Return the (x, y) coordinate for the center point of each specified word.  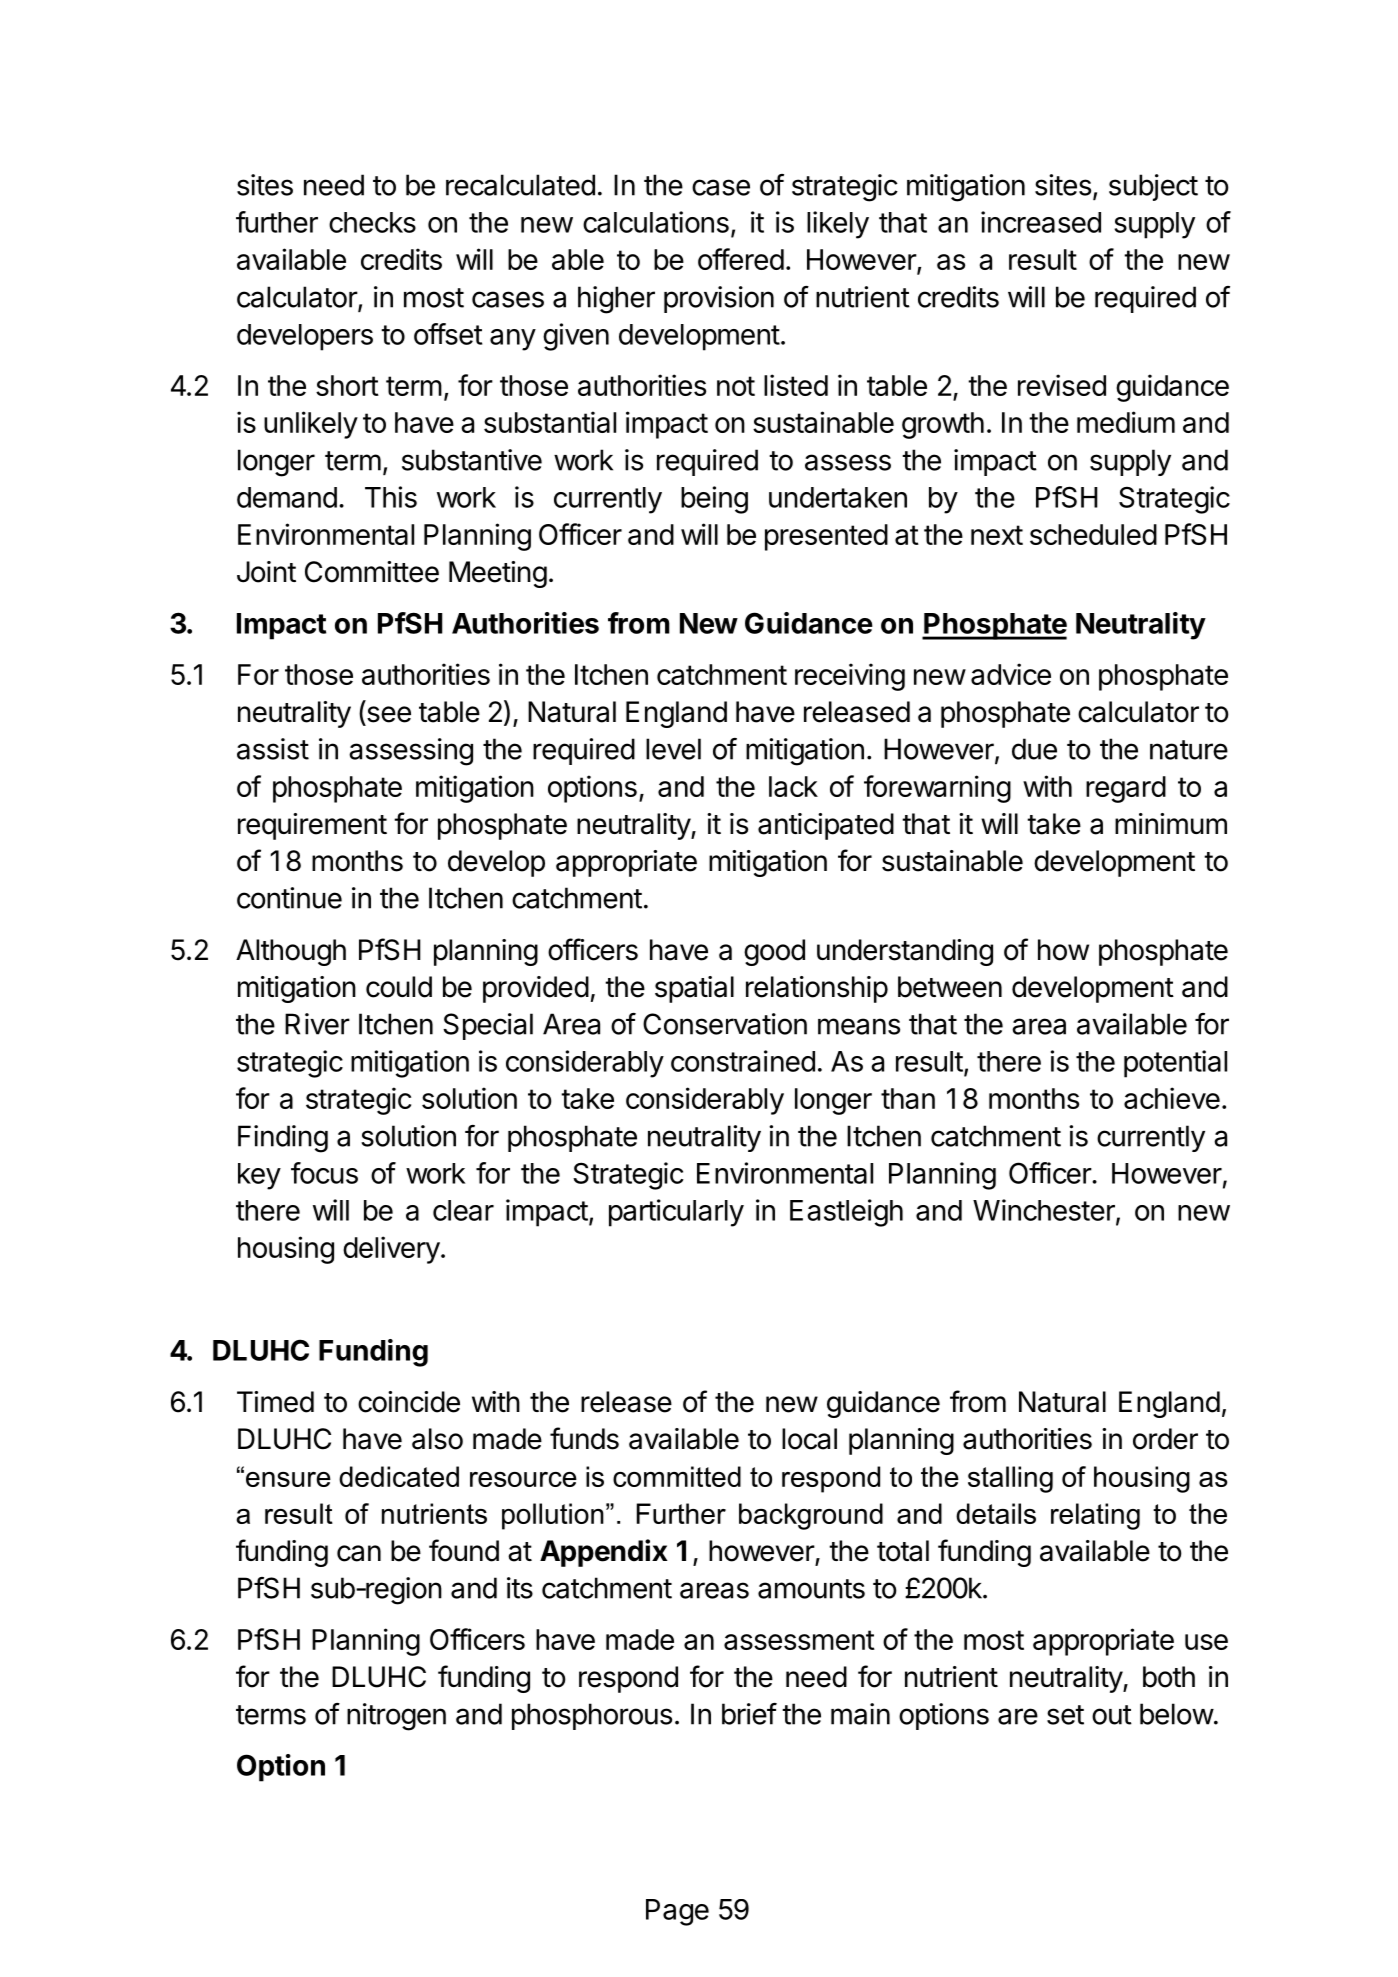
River (317, 1024)
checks (372, 222)
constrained (743, 1061)
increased (1041, 222)
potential (1175, 1064)
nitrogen (396, 1717)
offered (741, 259)
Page (677, 1912)
